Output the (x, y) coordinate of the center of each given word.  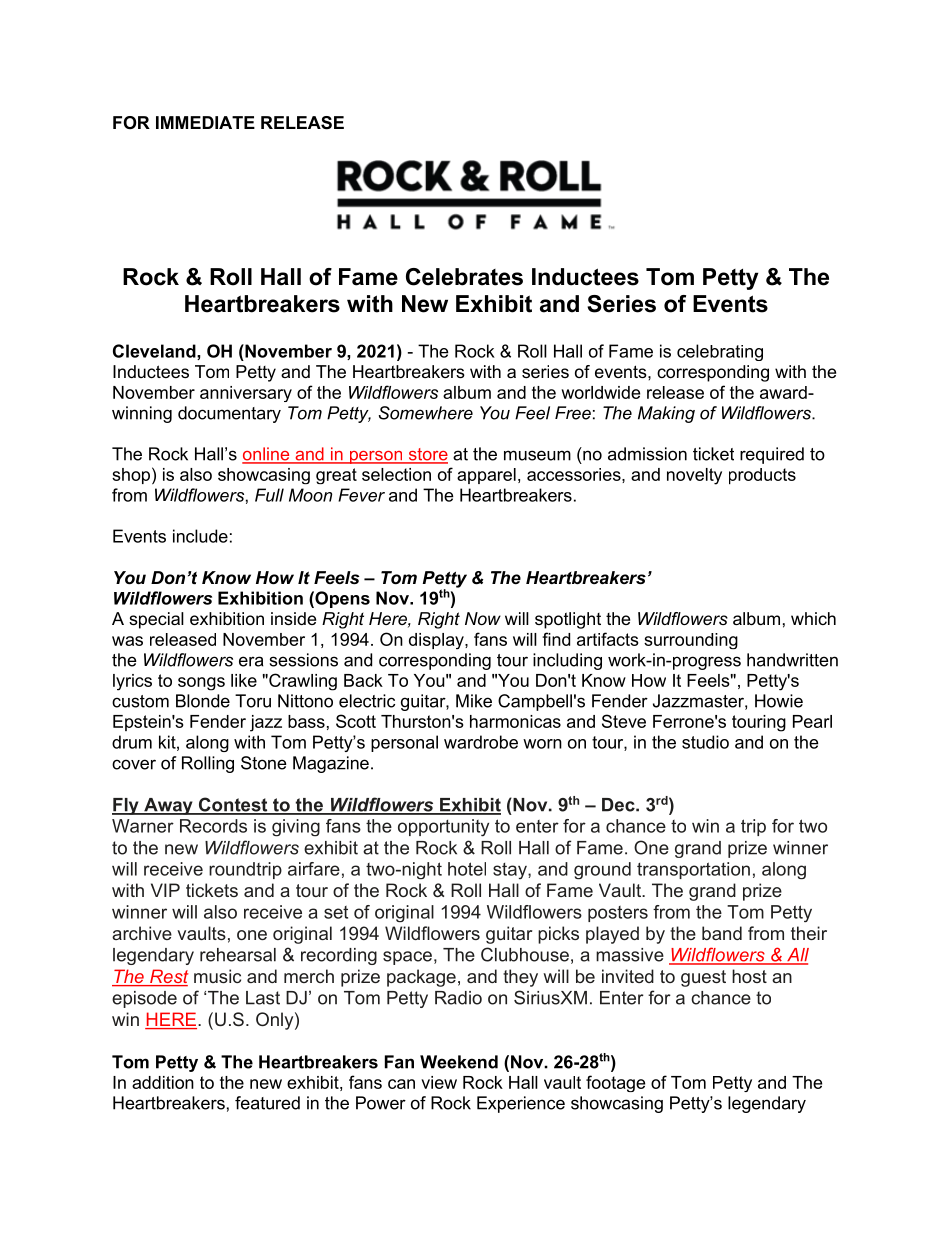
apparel (486, 476)
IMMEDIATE (205, 122)
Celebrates (464, 277)
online (267, 455)
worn (542, 744)
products (762, 476)
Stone (264, 763)
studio (705, 742)
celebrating (720, 352)
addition (163, 1082)
